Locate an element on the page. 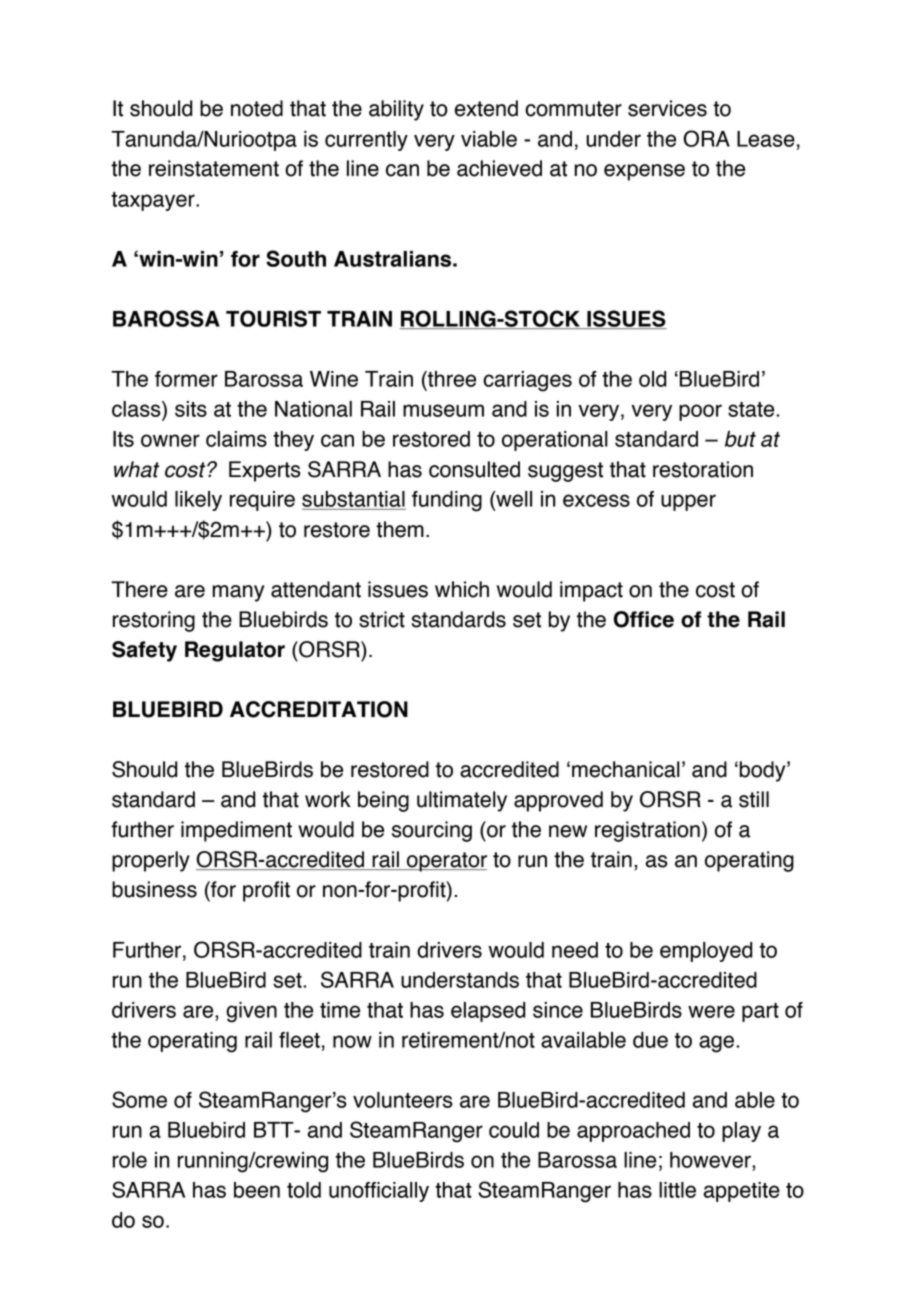 This image has width=924, height=1308. been is located at coordinates (257, 1190).
